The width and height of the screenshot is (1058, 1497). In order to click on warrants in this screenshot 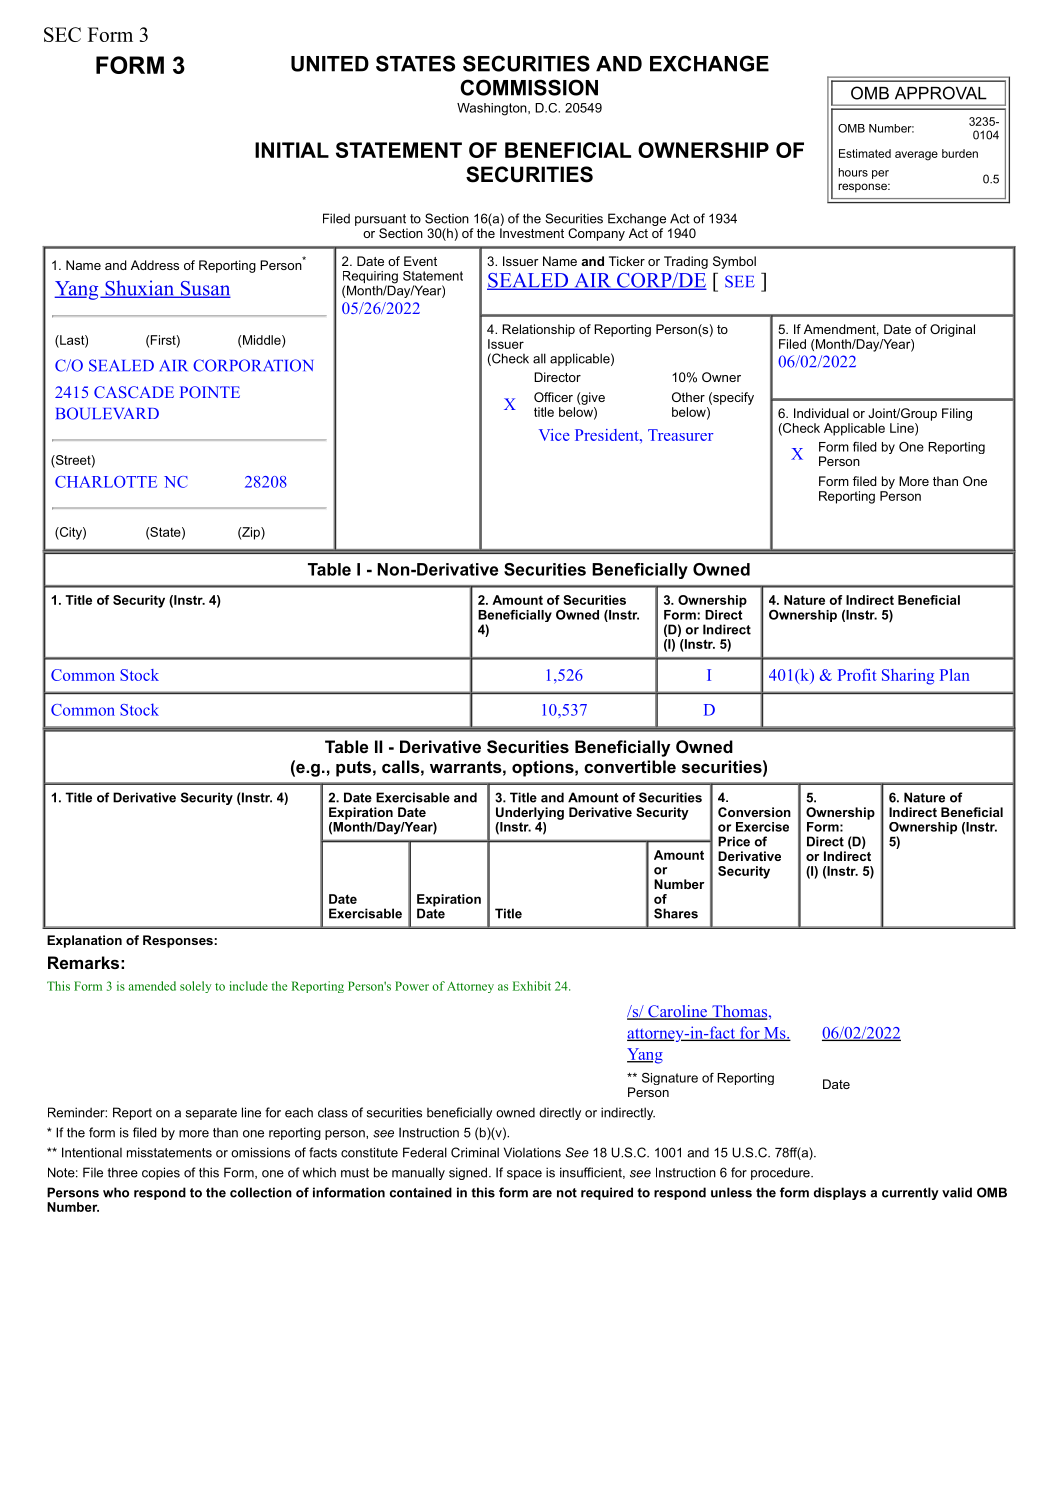, I will do `click(466, 767)`.
